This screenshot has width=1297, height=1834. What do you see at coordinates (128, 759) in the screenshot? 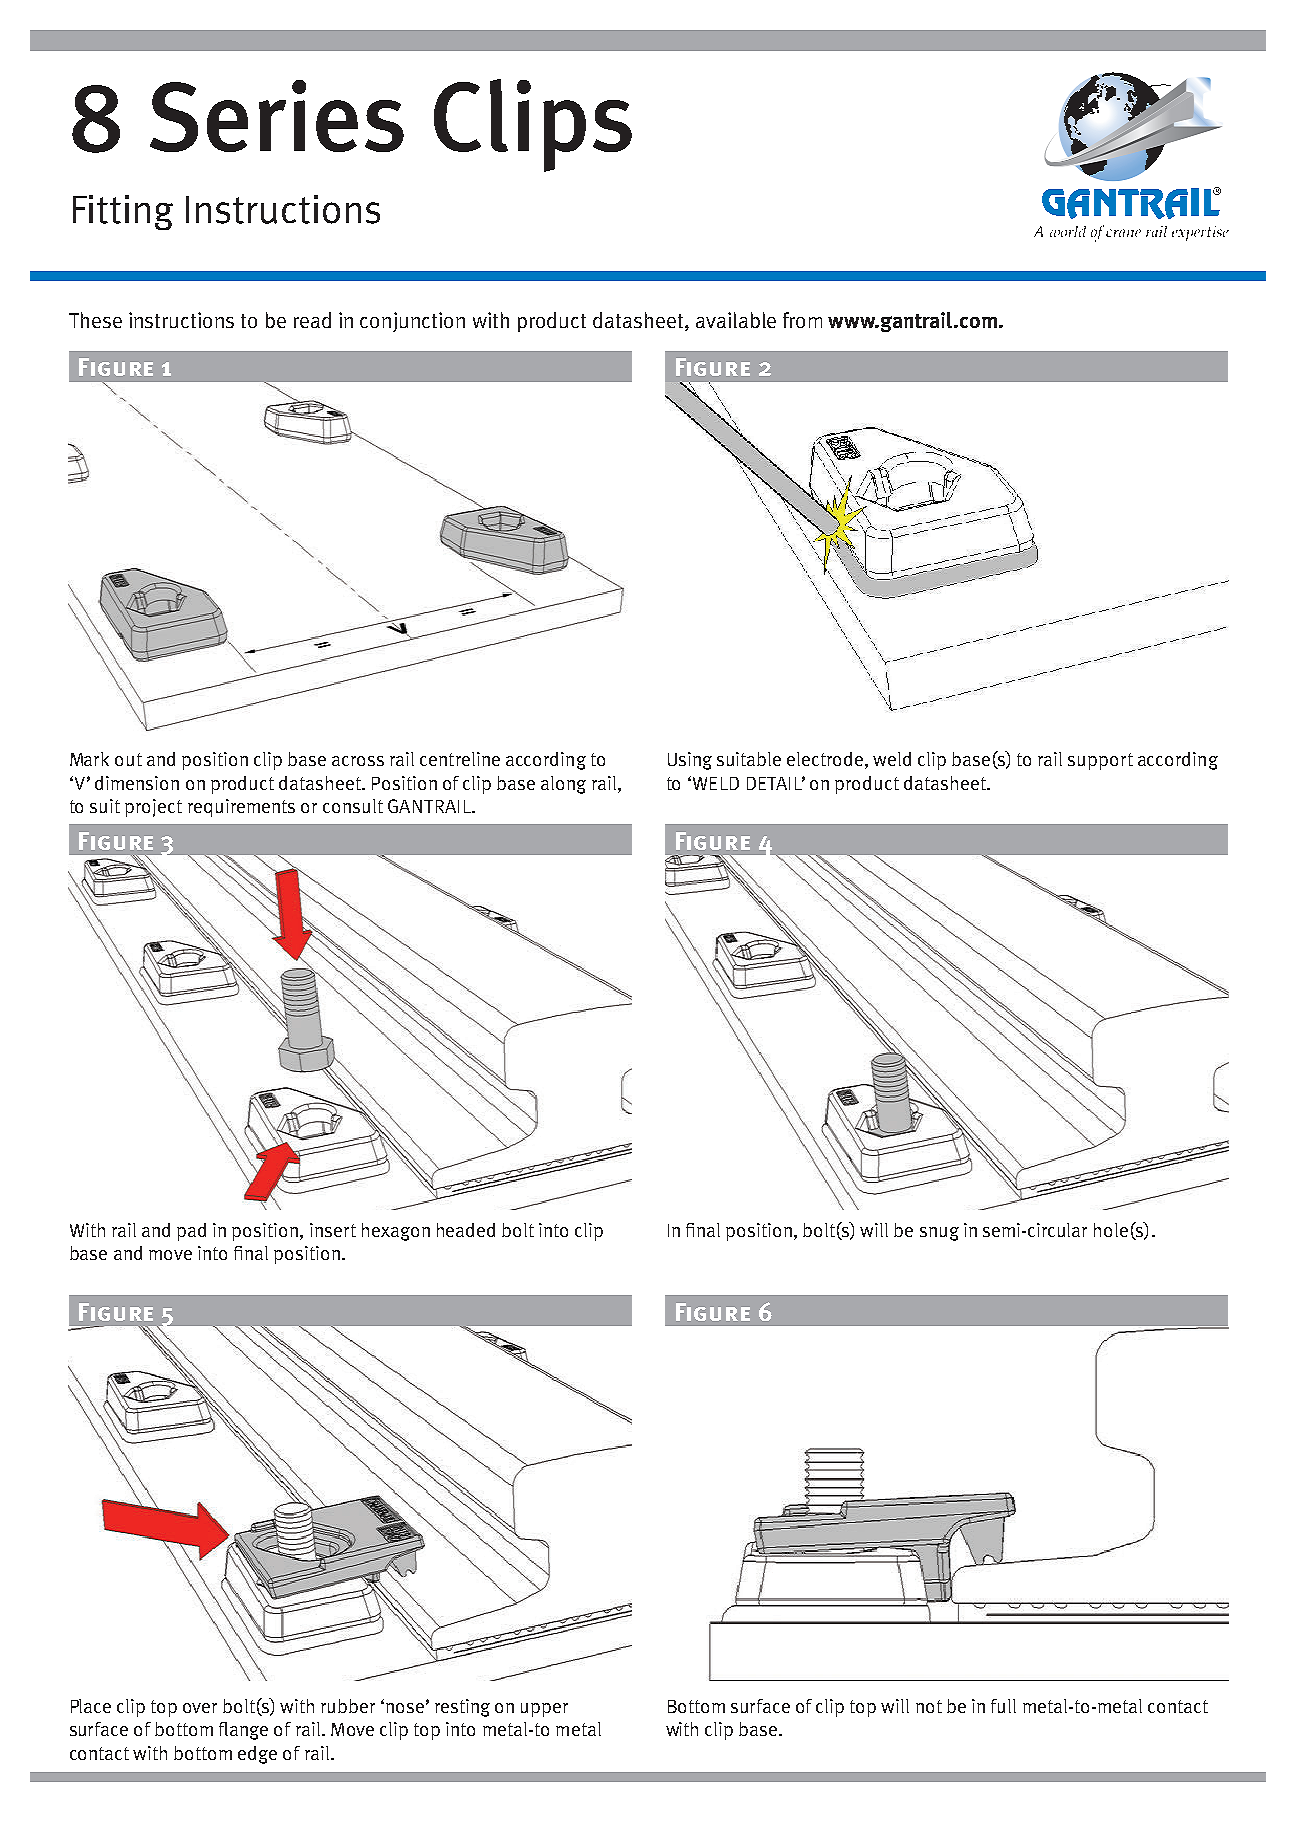
I see `out` at bounding box center [128, 759].
